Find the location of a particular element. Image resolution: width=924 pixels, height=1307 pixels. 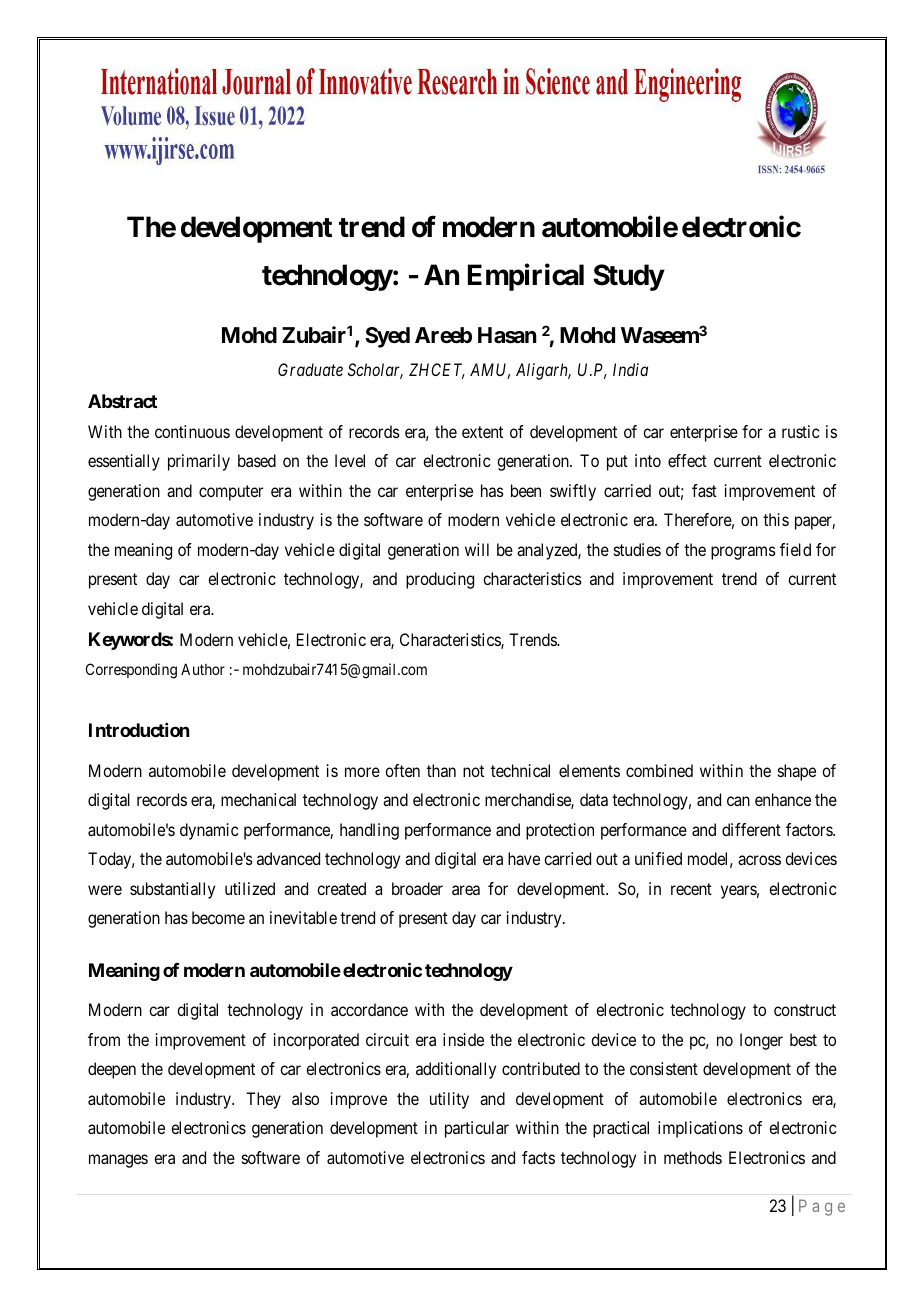

programs is located at coordinates (743, 553).
